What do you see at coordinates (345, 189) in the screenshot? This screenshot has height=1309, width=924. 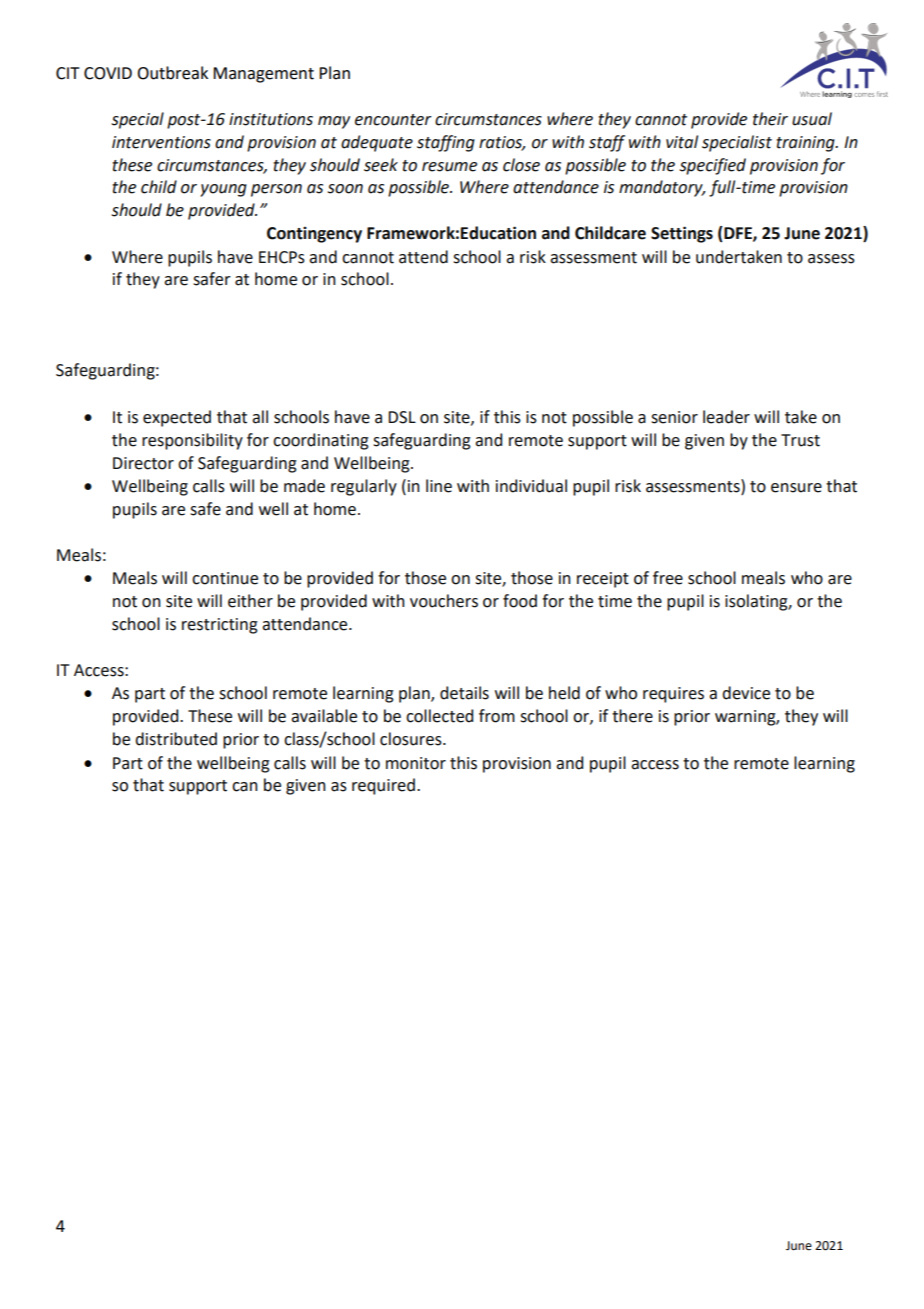 I see `soon` at bounding box center [345, 189].
